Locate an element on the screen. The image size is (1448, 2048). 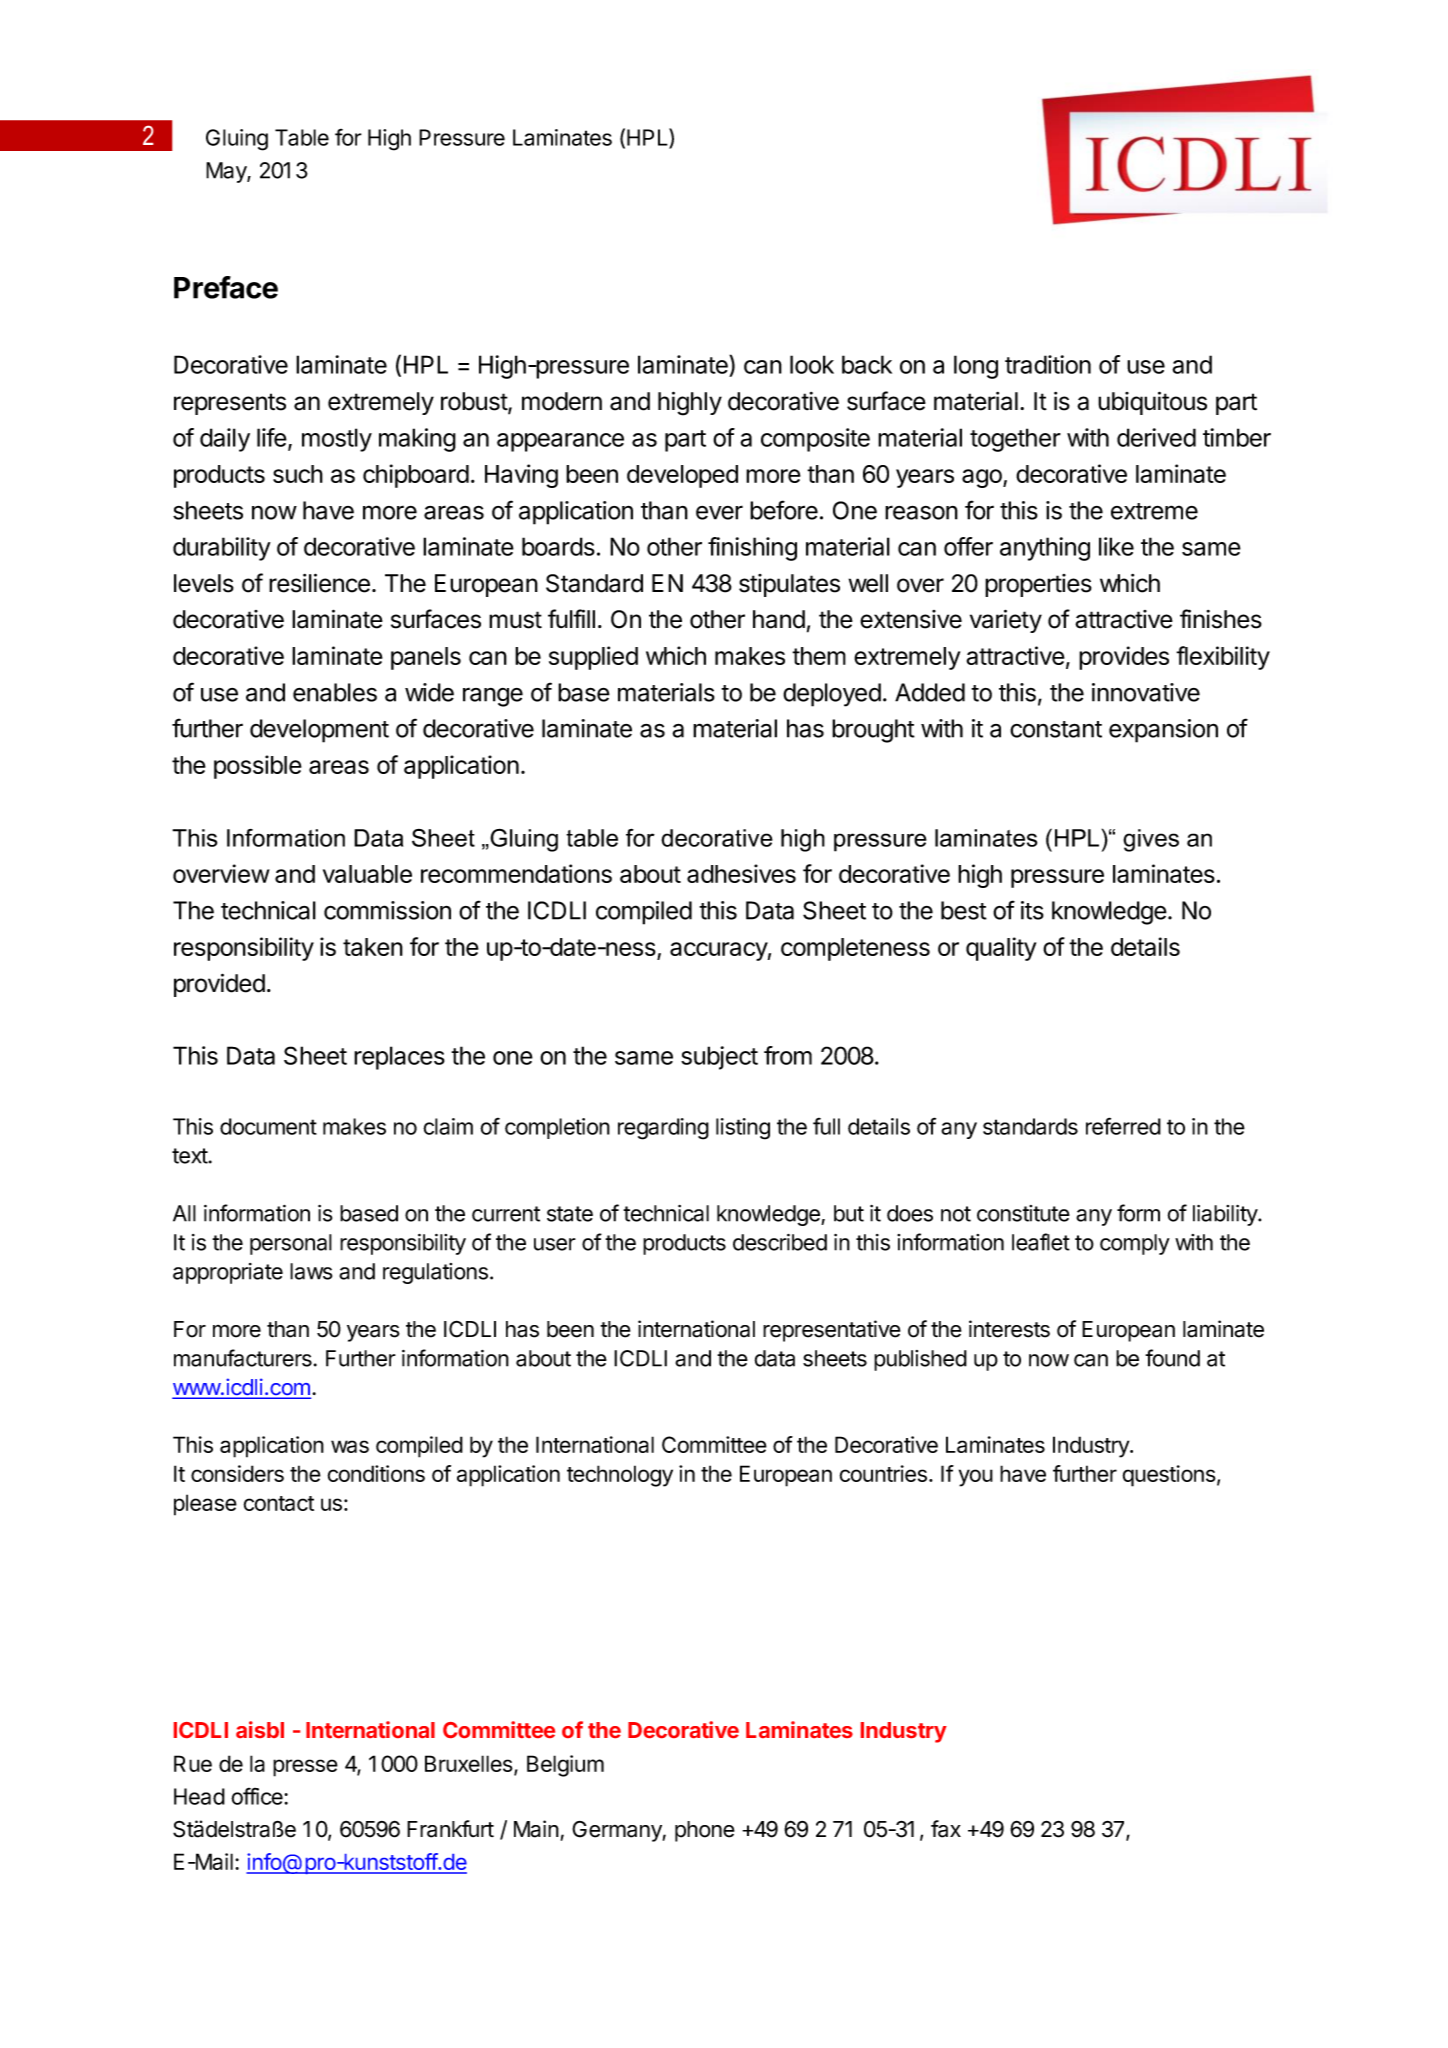
quality is located at coordinates (1001, 949).
